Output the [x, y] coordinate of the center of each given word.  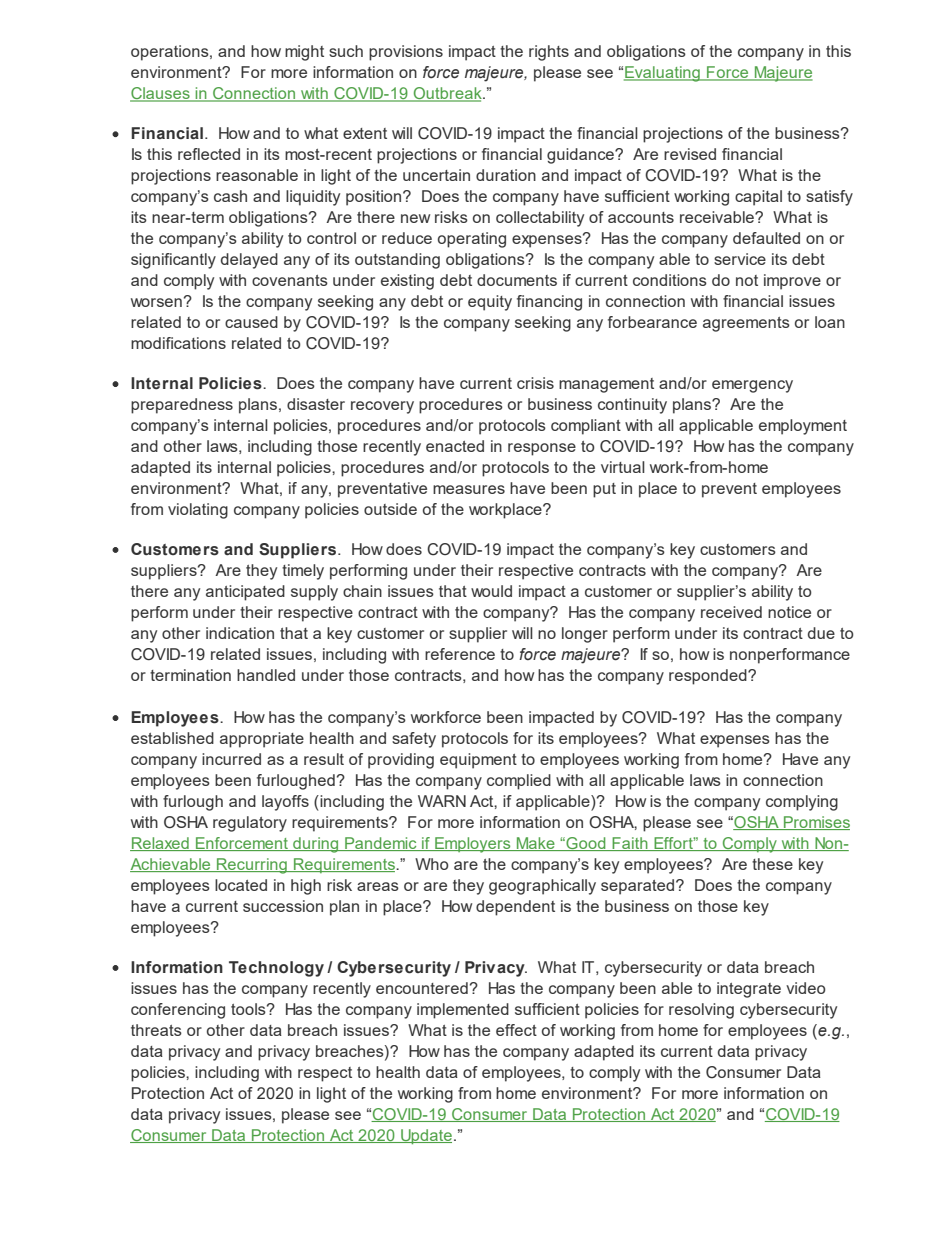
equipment [478, 761]
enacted [455, 446]
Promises [816, 823]
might [304, 53]
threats [156, 1030]
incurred [231, 759]
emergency [752, 386]
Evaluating [663, 74]
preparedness [182, 406]
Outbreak [447, 94]
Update [425, 1137]
